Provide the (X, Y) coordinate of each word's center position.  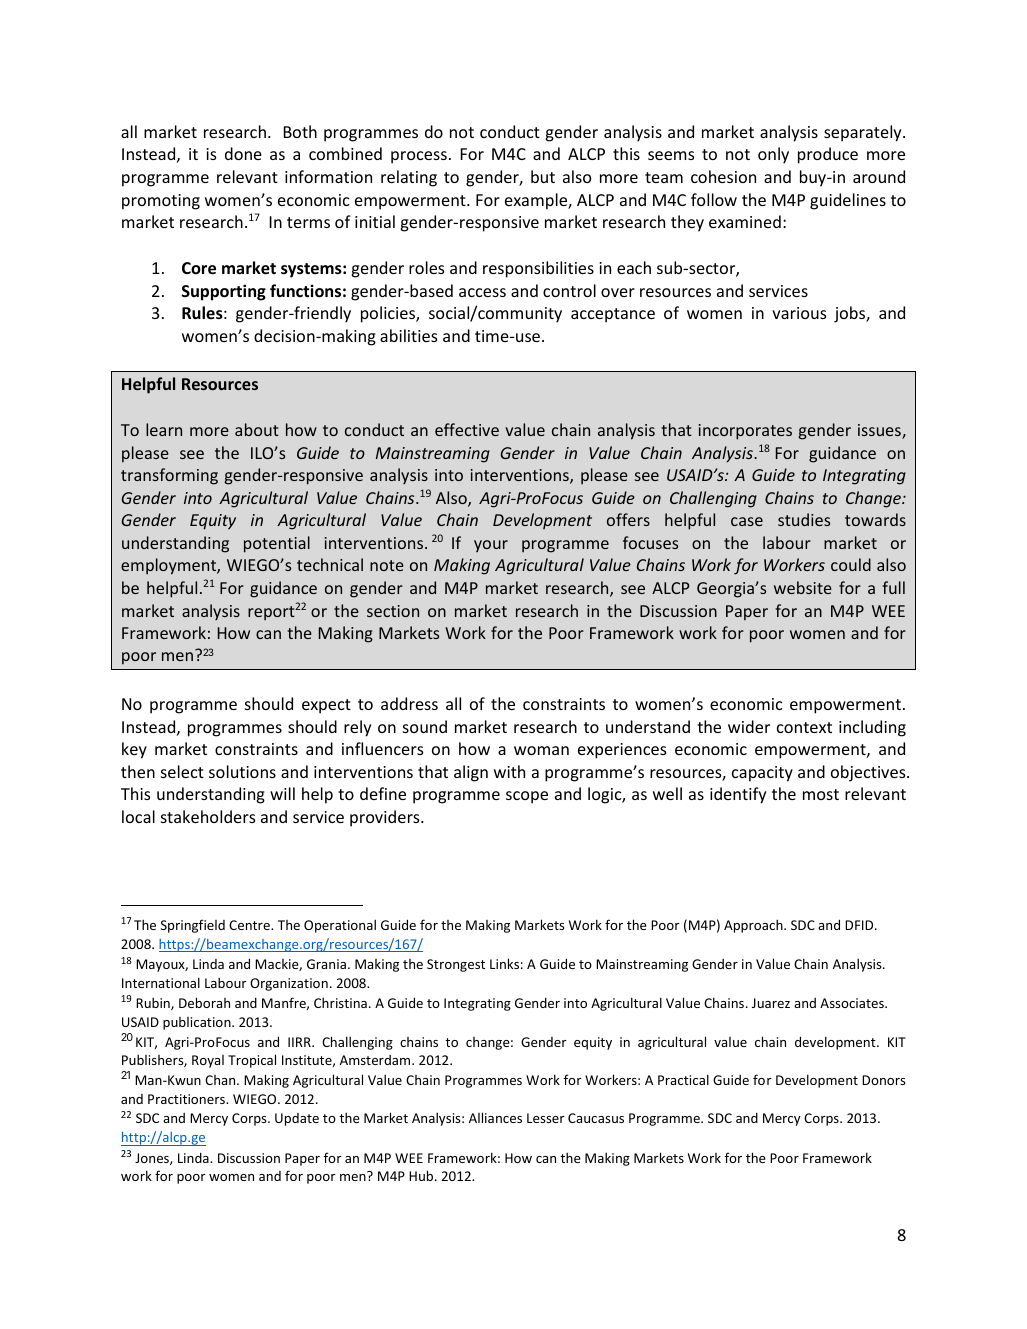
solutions (242, 771)
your (491, 546)
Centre (250, 925)
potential (277, 544)
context (804, 727)
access (482, 292)
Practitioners (187, 1099)
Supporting (224, 292)
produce (828, 155)
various (799, 313)
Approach (754, 926)
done (243, 153)
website (803, 587)
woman (541, 750)
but (543, 176)
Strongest (456, 965)
